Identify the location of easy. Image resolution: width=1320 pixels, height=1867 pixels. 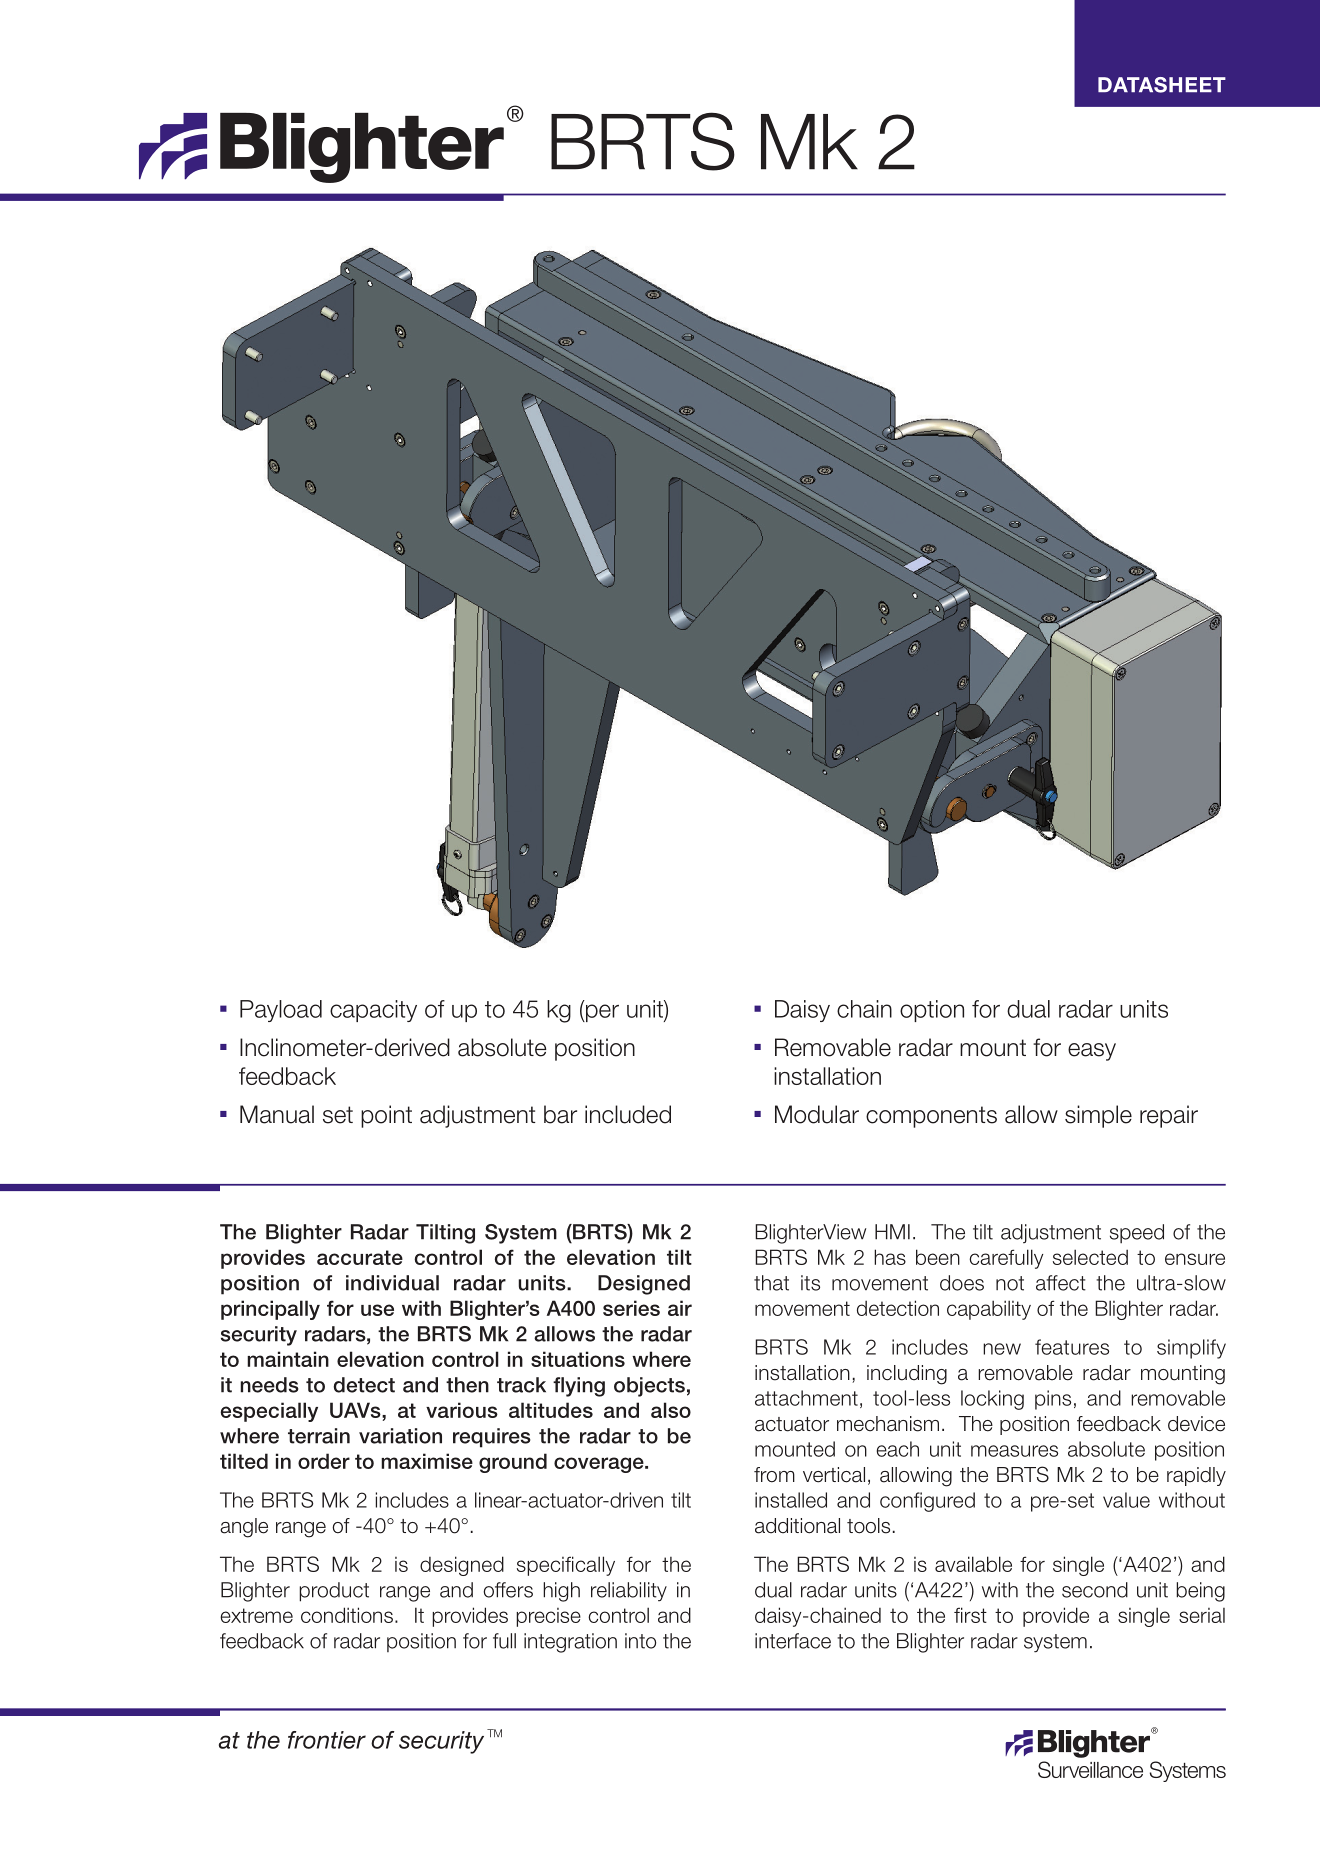
(1092, 1052).
